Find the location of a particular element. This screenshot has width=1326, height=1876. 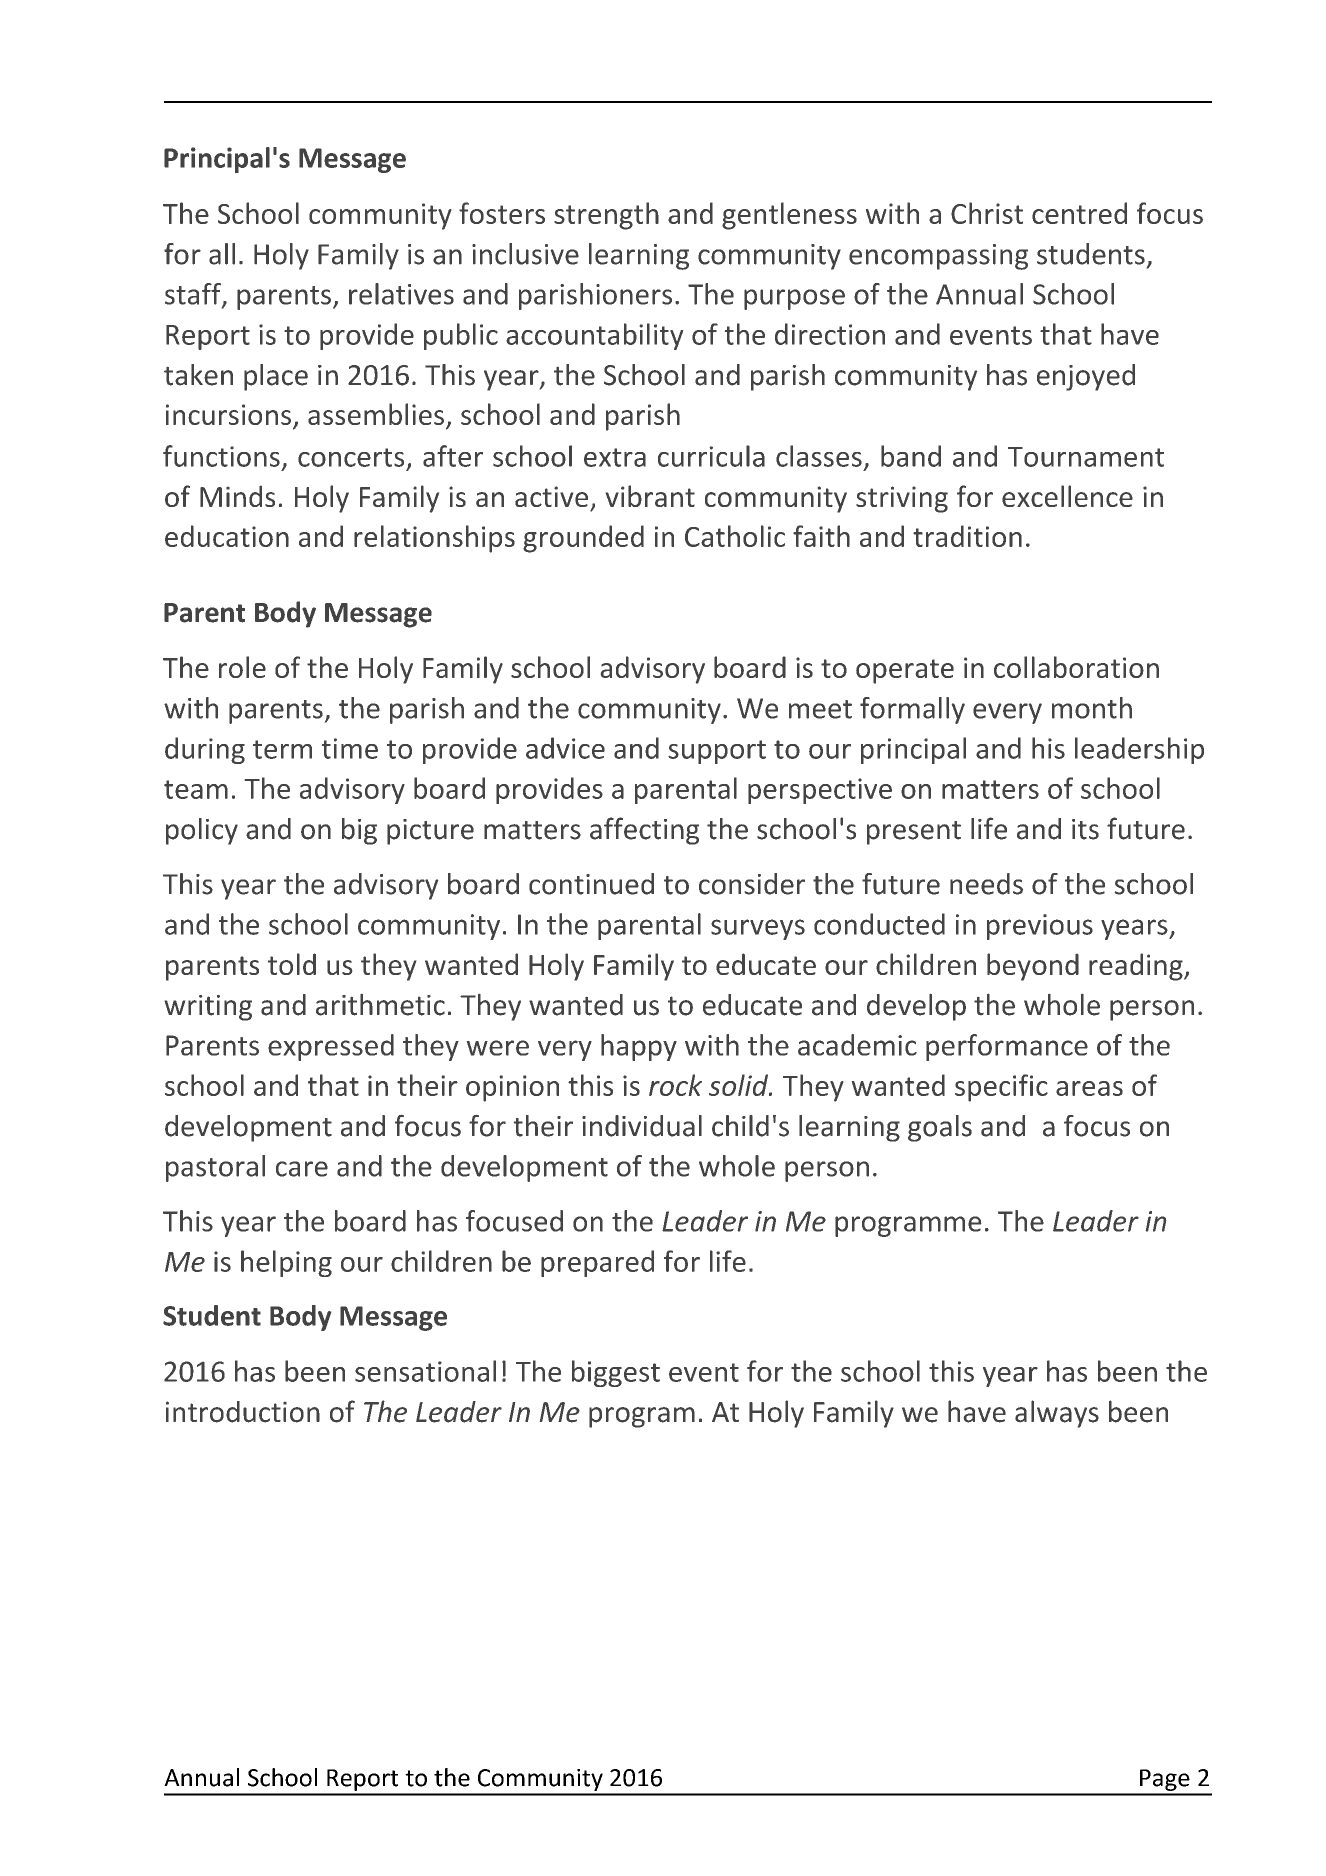

beyond is located at coordinates (1033, 967).
